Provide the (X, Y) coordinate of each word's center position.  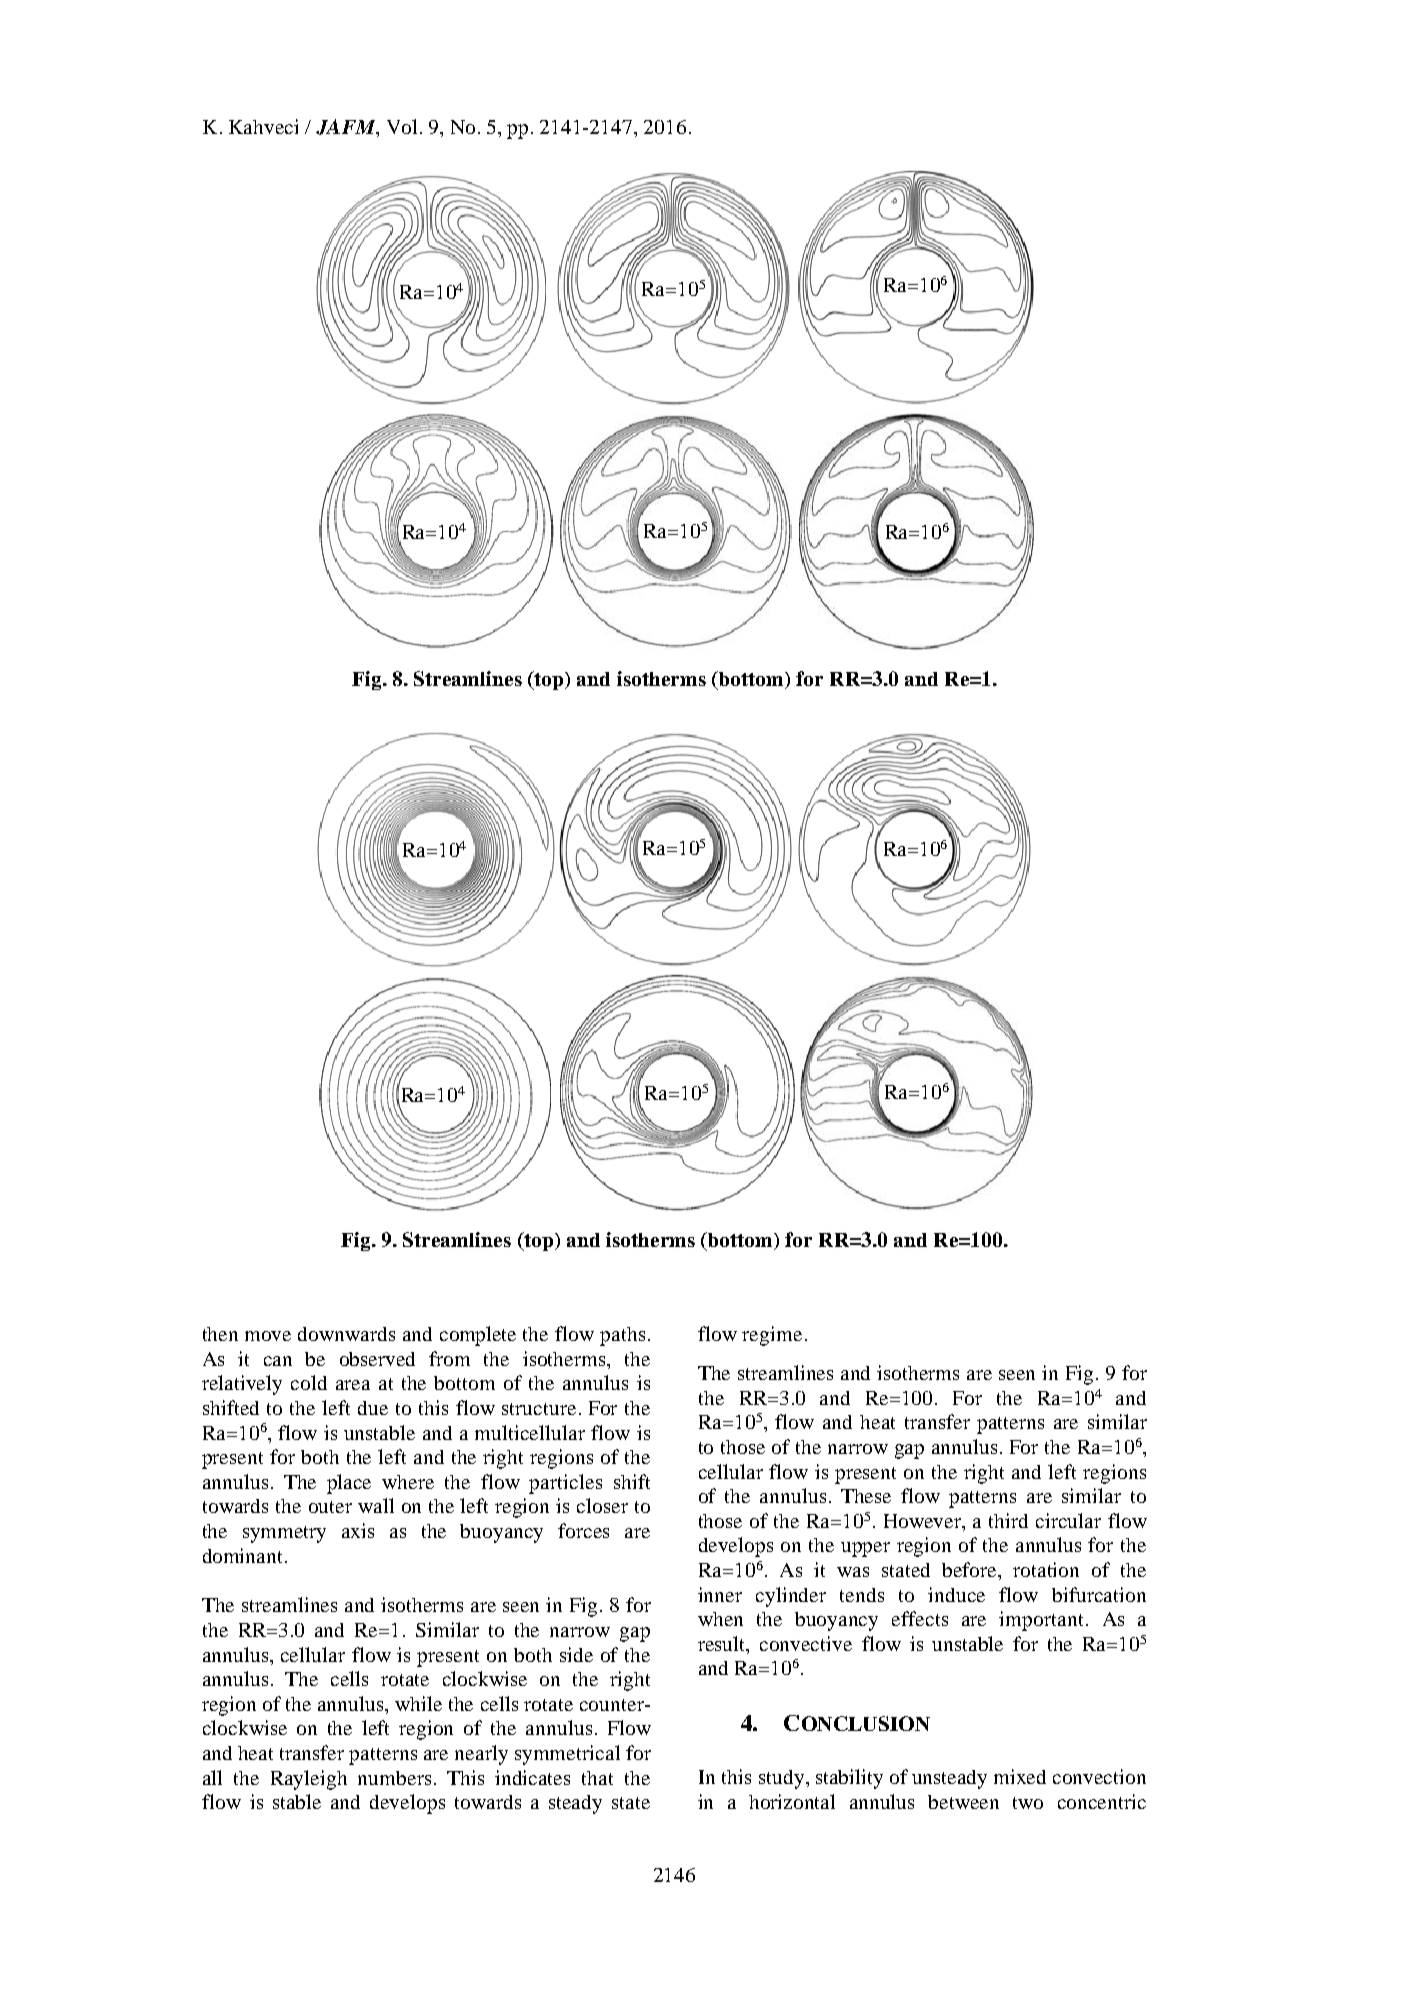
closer (602, 1505)
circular (1068, 1520)
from (449, 1358)
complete (478, 1336)
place (349, 1484)
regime (772, 1336)
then (220, 1334)
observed (377, 1359)
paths (622, 1336)
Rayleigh (309, 1780)
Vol (402, 126)
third (1008, 1520)
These (866, 1496)
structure (539, 1409)
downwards (346, 1334)
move (268, 1336)
